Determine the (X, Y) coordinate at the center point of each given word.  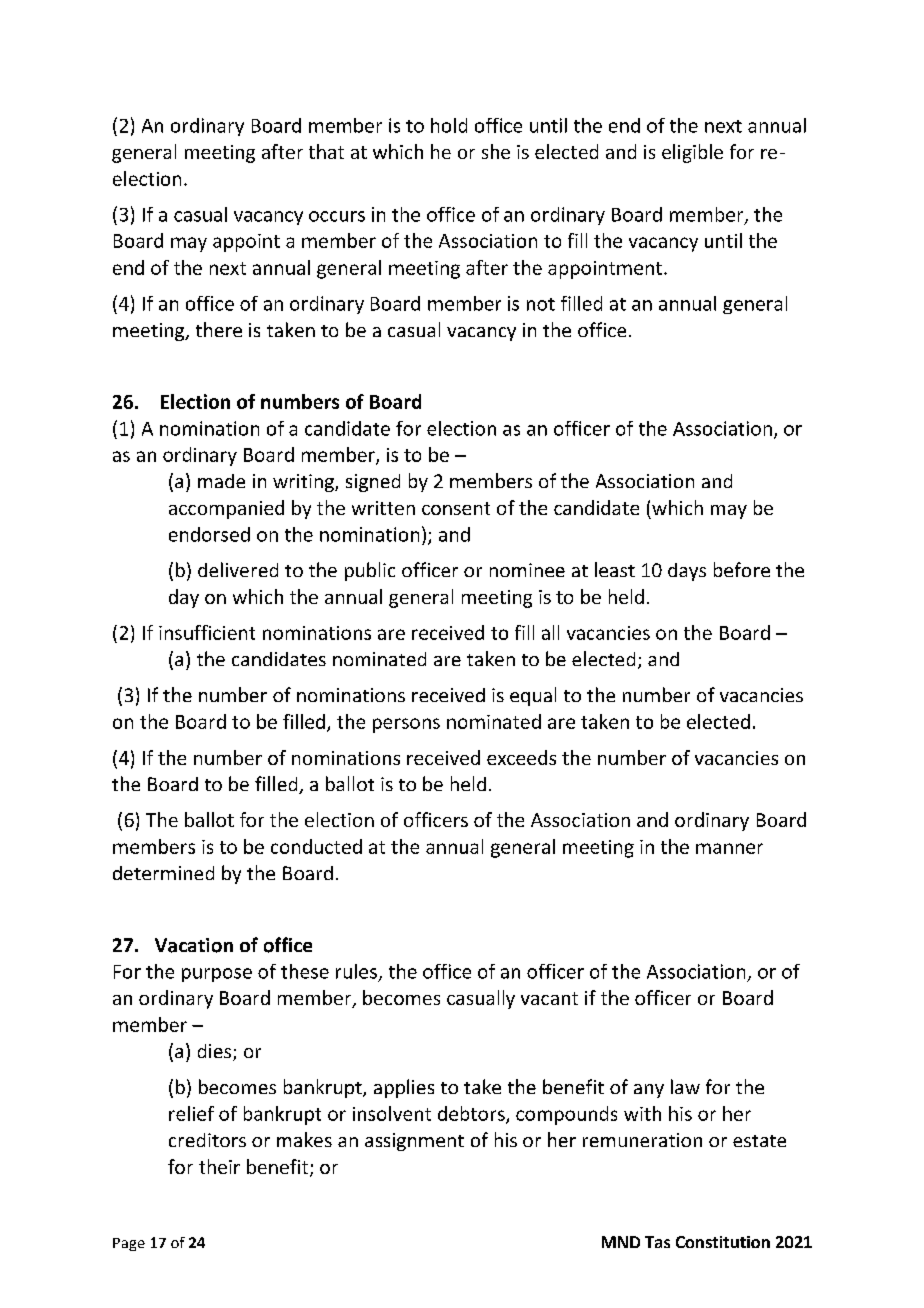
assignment (414, 1142)
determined (163, 873)
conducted (316, 846)
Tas (657, 1242)
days (687, 572)
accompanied (226, 509)
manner (729, 848)
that (326, 151)
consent (456, 508)
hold (449, 125)
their (219, 1166)
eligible (692, 153)
